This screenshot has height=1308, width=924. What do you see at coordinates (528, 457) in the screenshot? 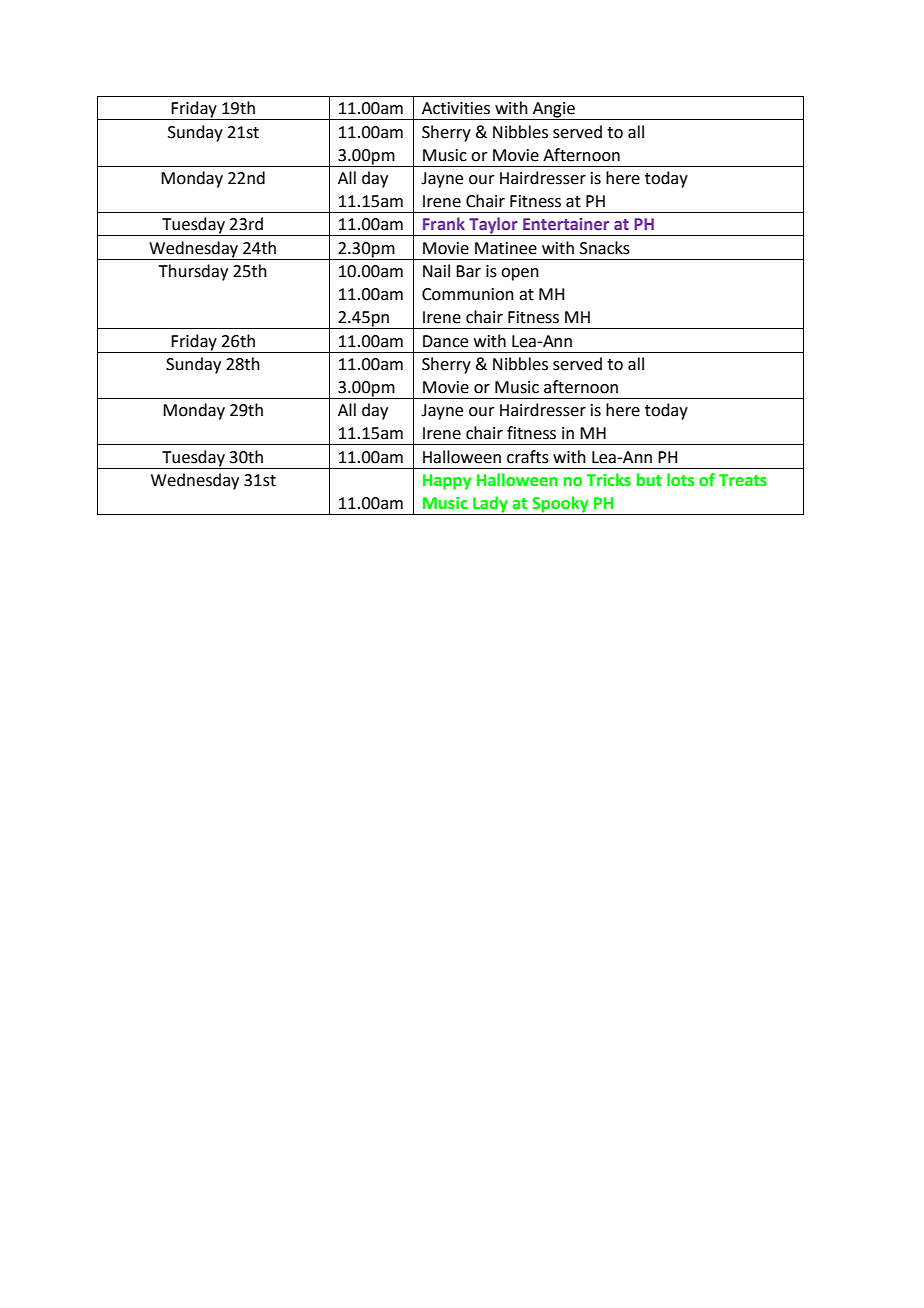
I see `crafts` at bounding box center [528, 457].
